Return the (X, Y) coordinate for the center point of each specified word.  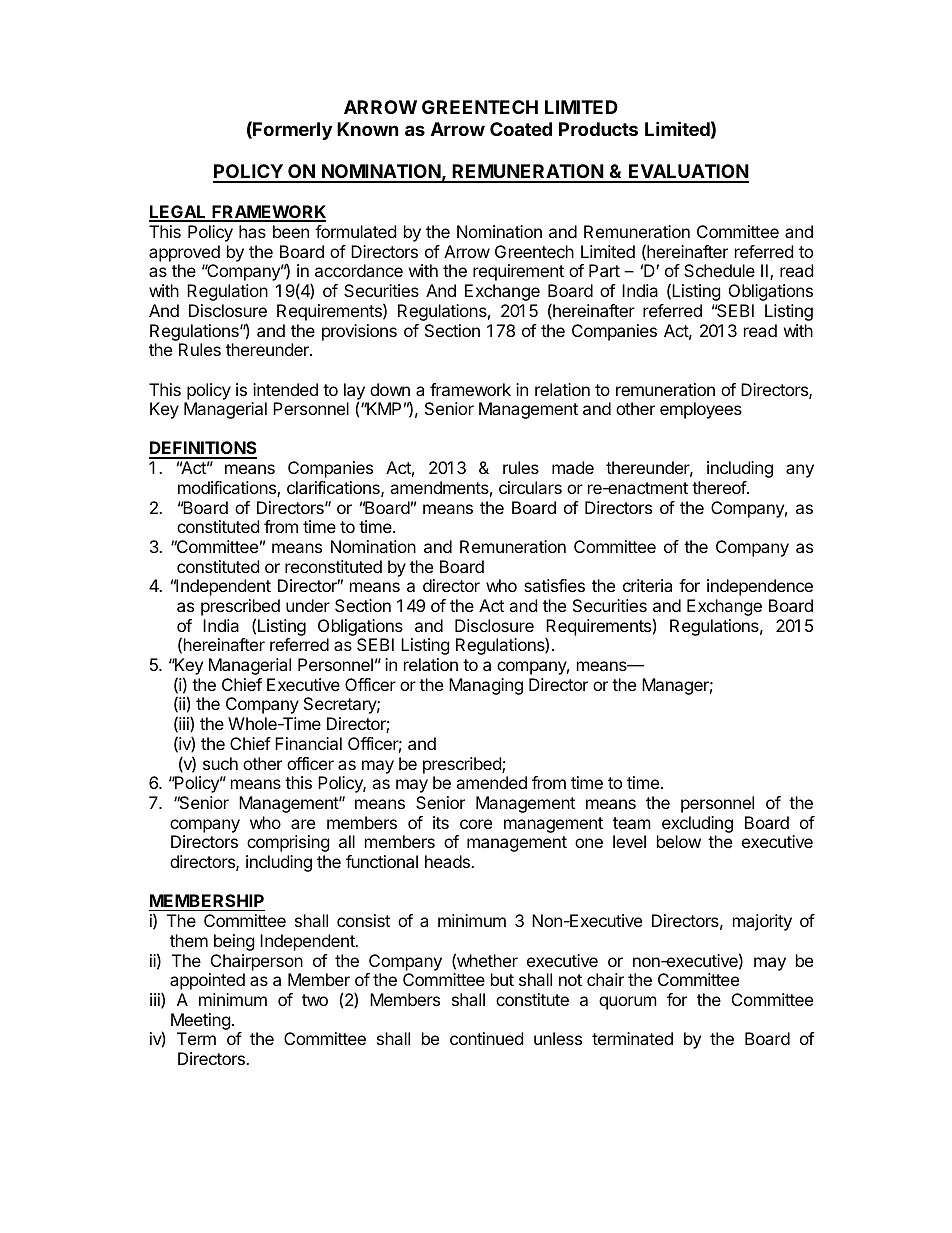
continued (486, 1038)
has (252, 231)
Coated (521, 129)
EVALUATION (688, 173)
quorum (628, 1003)
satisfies (554, 585)
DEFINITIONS (203, 449)
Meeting (201, 1021)
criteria (647, 585)
